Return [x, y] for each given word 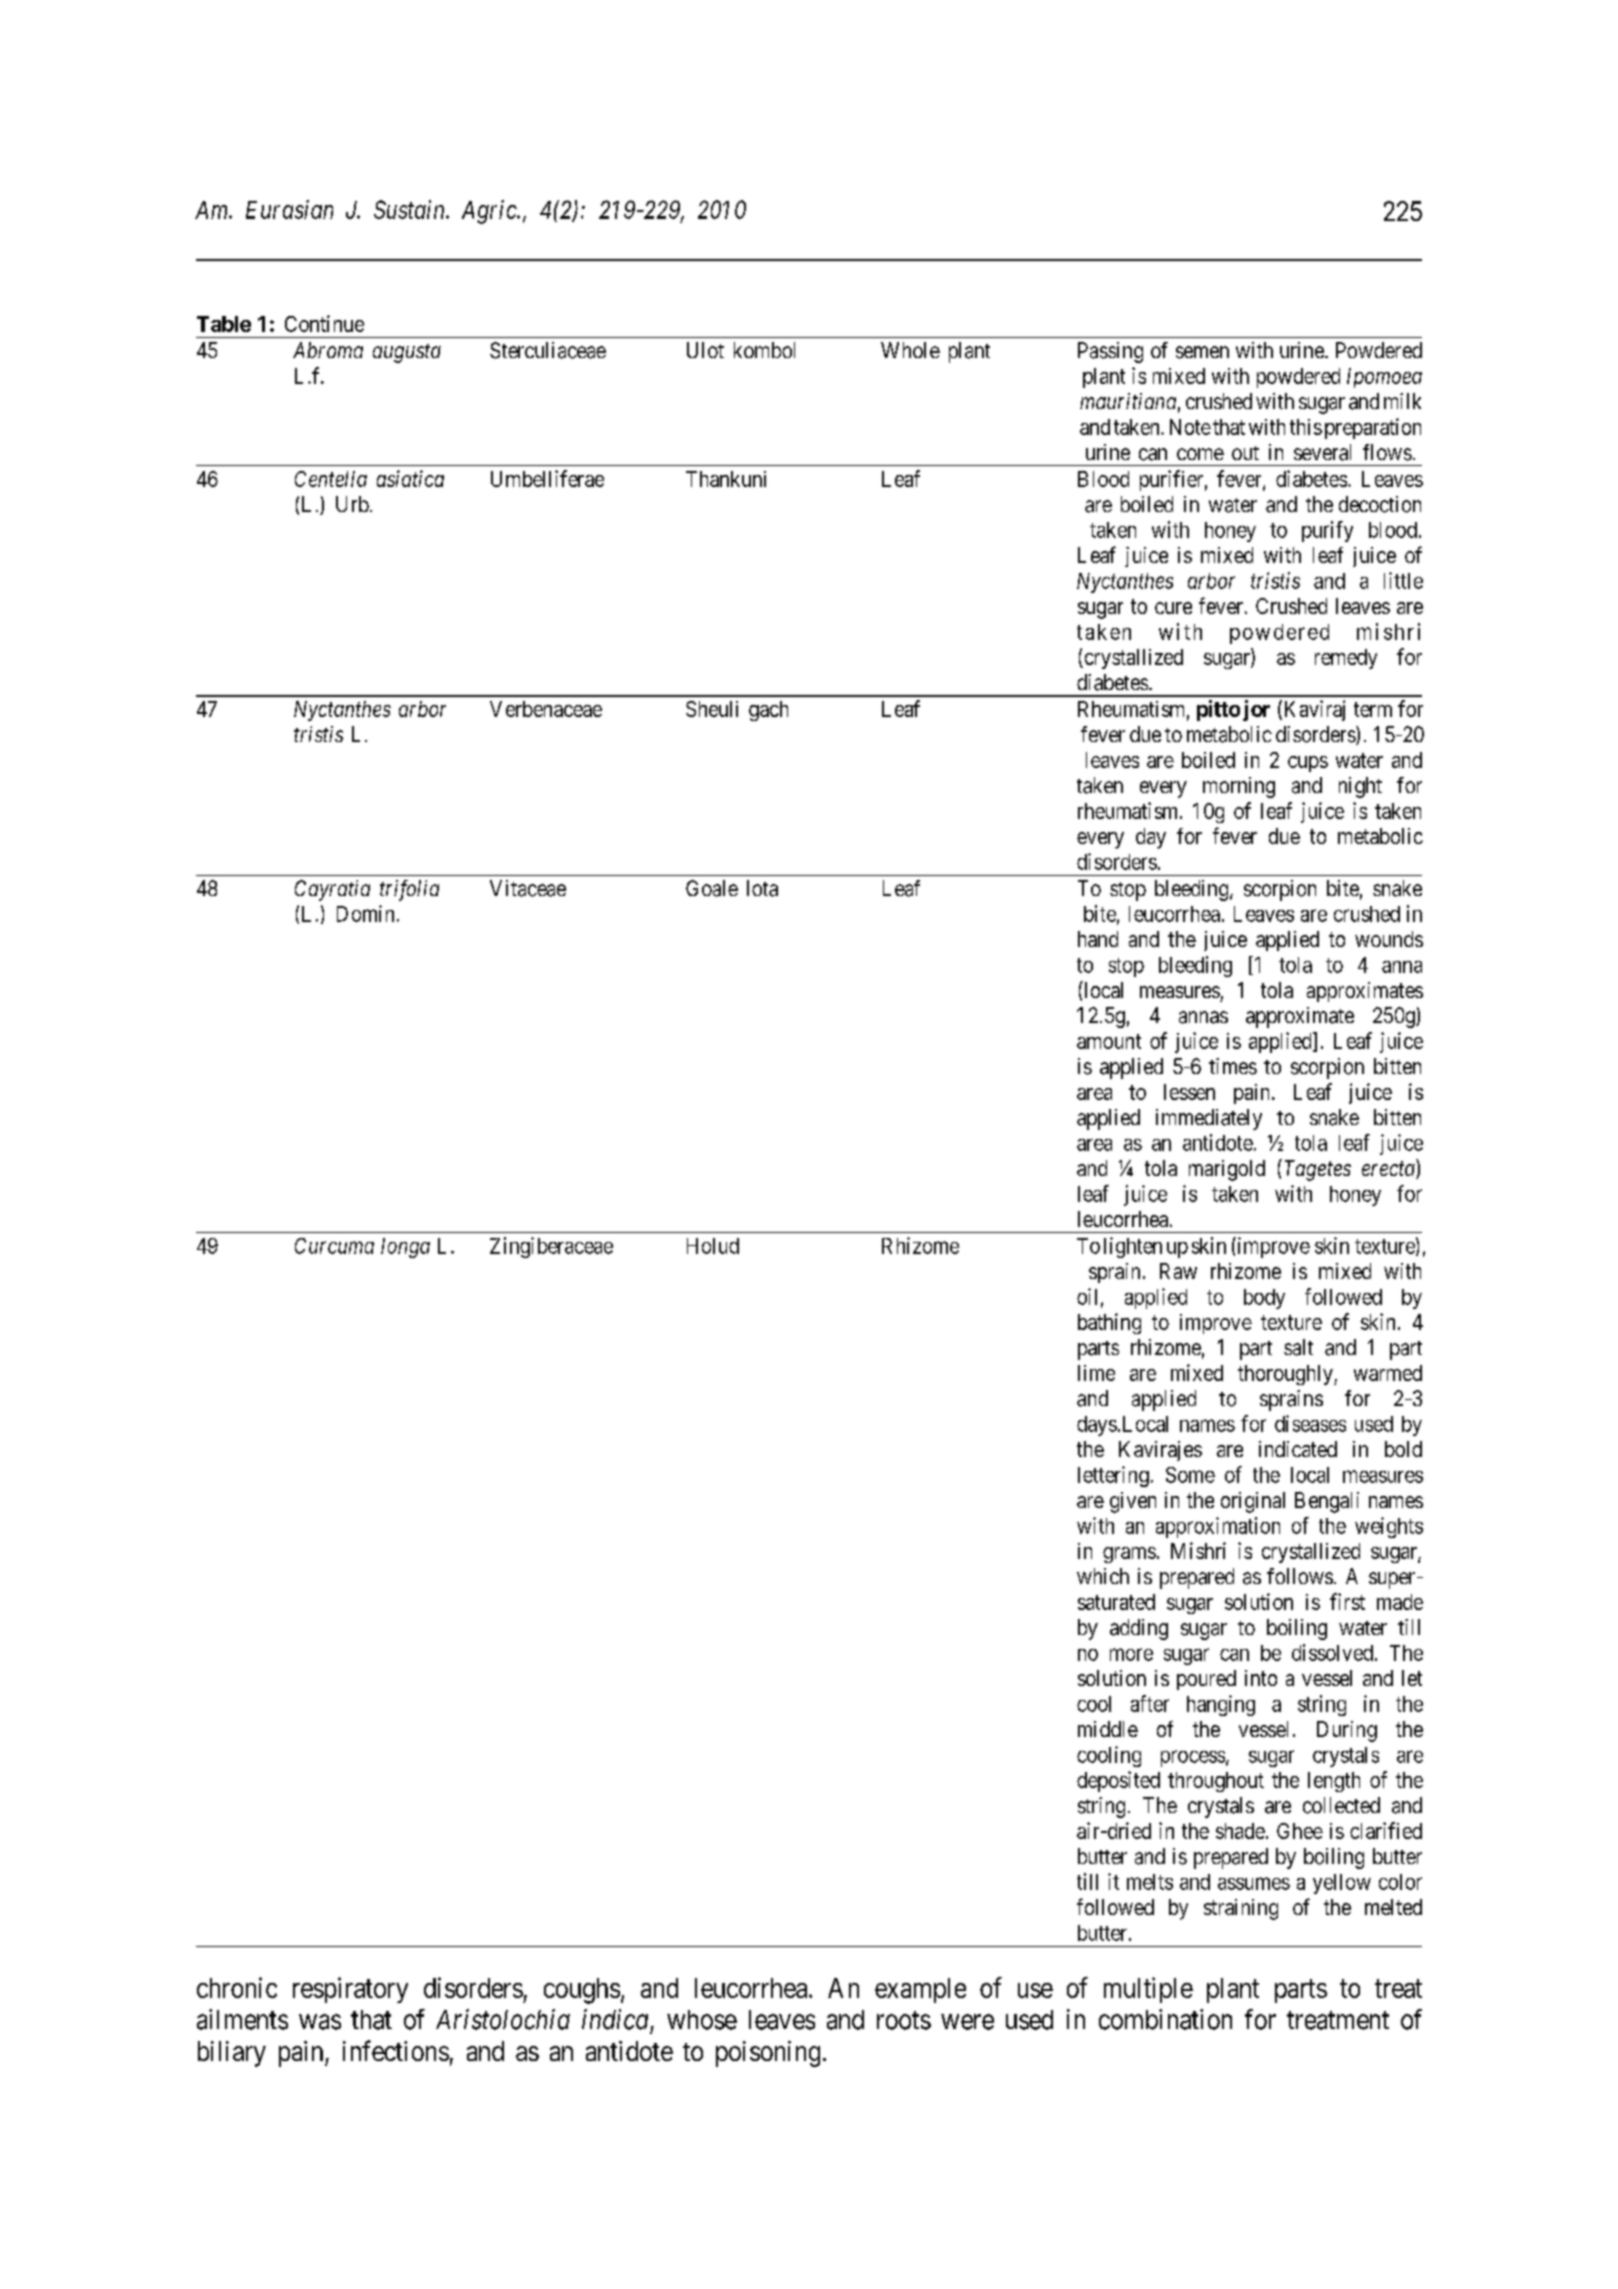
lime [1096, 1373]
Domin [365, 913]
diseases [1310, 1423]
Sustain [410, 209]
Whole [910, 350]
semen [1202, 352]
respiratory [350, 1990]
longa [405, 1248]
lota [762, 888]
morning [1239, 787]
